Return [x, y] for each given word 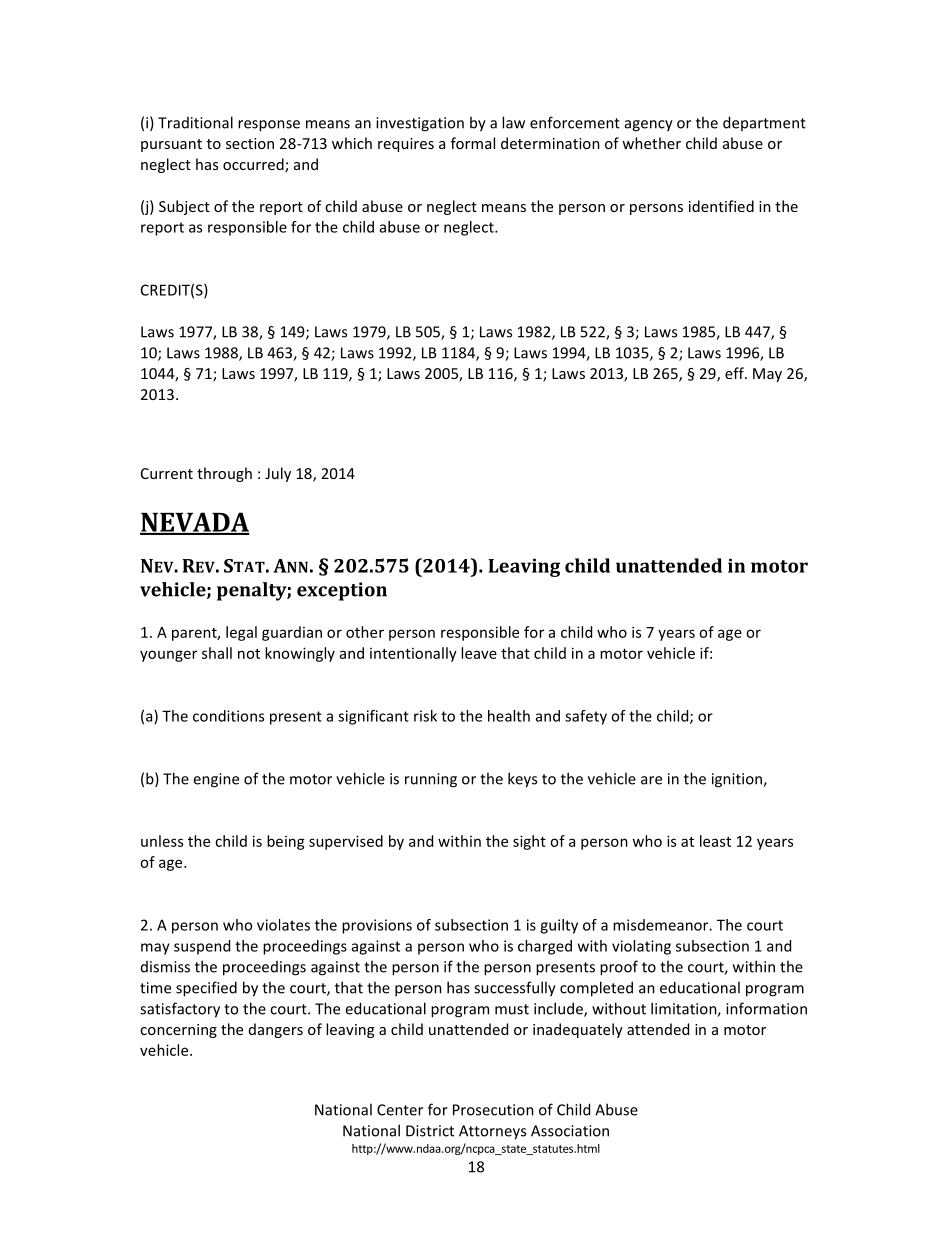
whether [651, 143]
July [278, 474]
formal [473, 143]
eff [735, 373]
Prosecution [493, 1110]
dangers [276, 1030]
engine [216, 780]
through [224, 474]
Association [570, 1131]
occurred [254, 165]
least [715, 841]
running [431, 780]
